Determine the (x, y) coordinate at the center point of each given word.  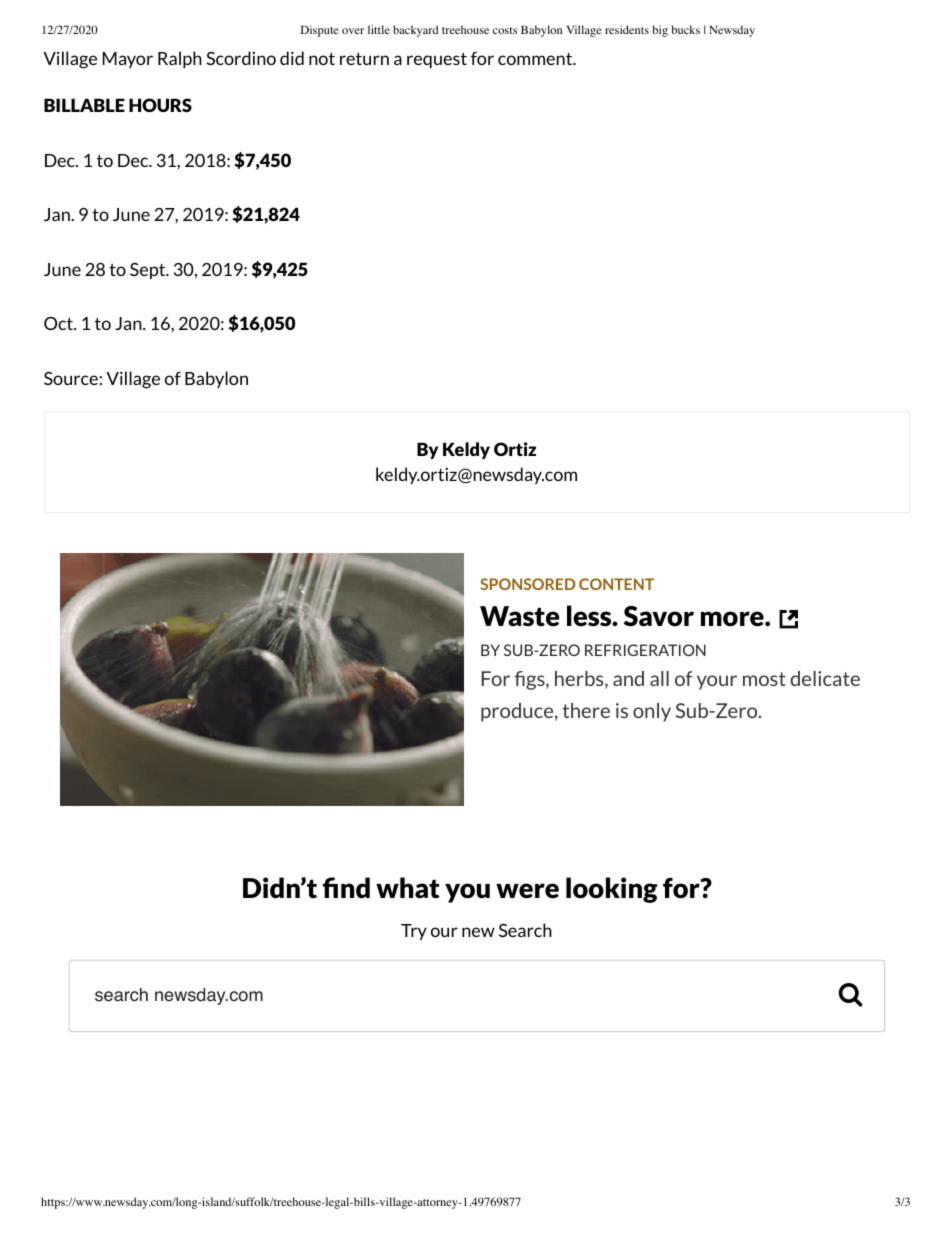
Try (414, 932)
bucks (685, 29)
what (408, 888)
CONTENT (616, 584)
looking (612, 890)
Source (72, 378)
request (437, 60)
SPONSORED (528, 584)
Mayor (128, 60)
